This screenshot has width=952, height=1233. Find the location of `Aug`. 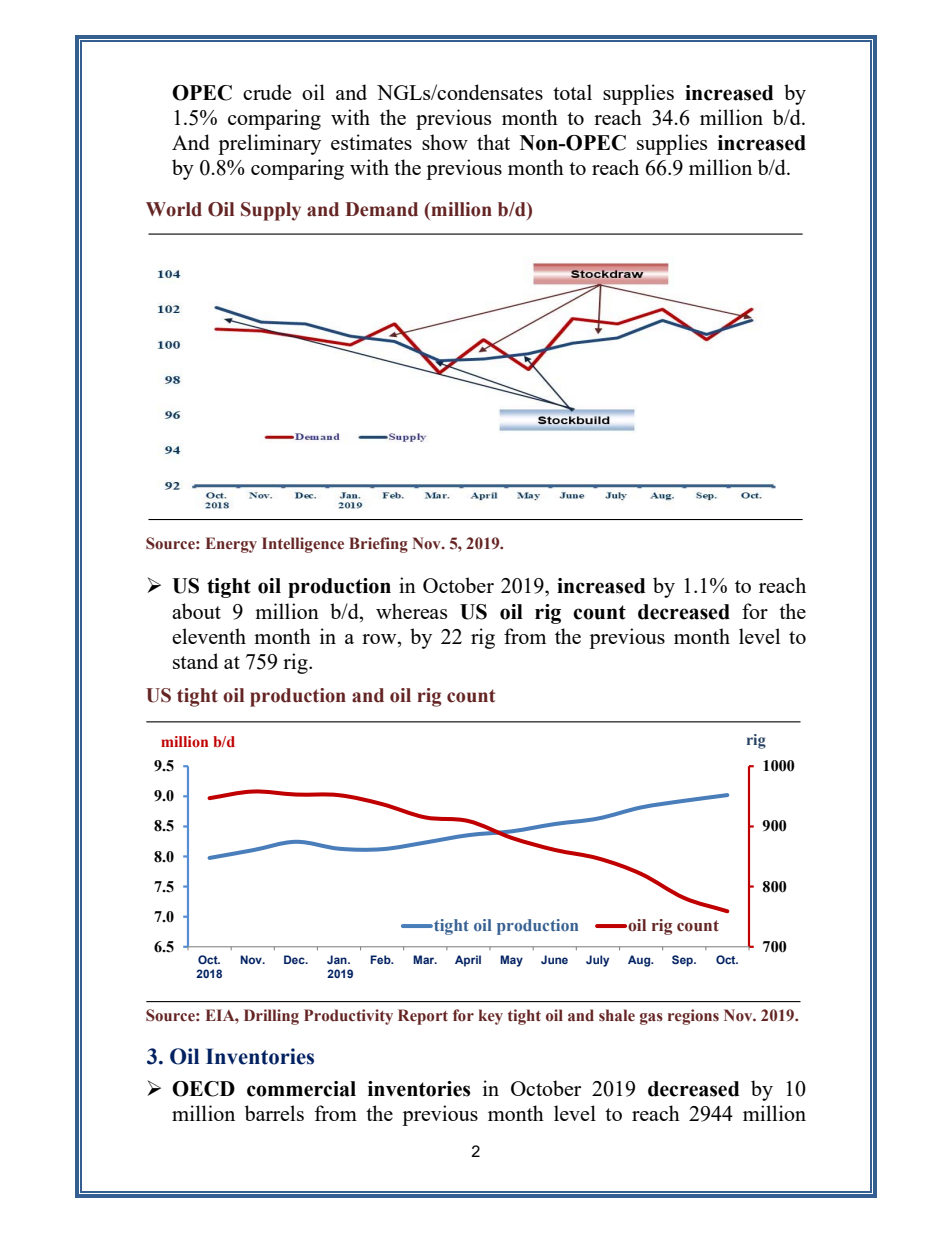

Aug is located at coordinates (640, 961).
